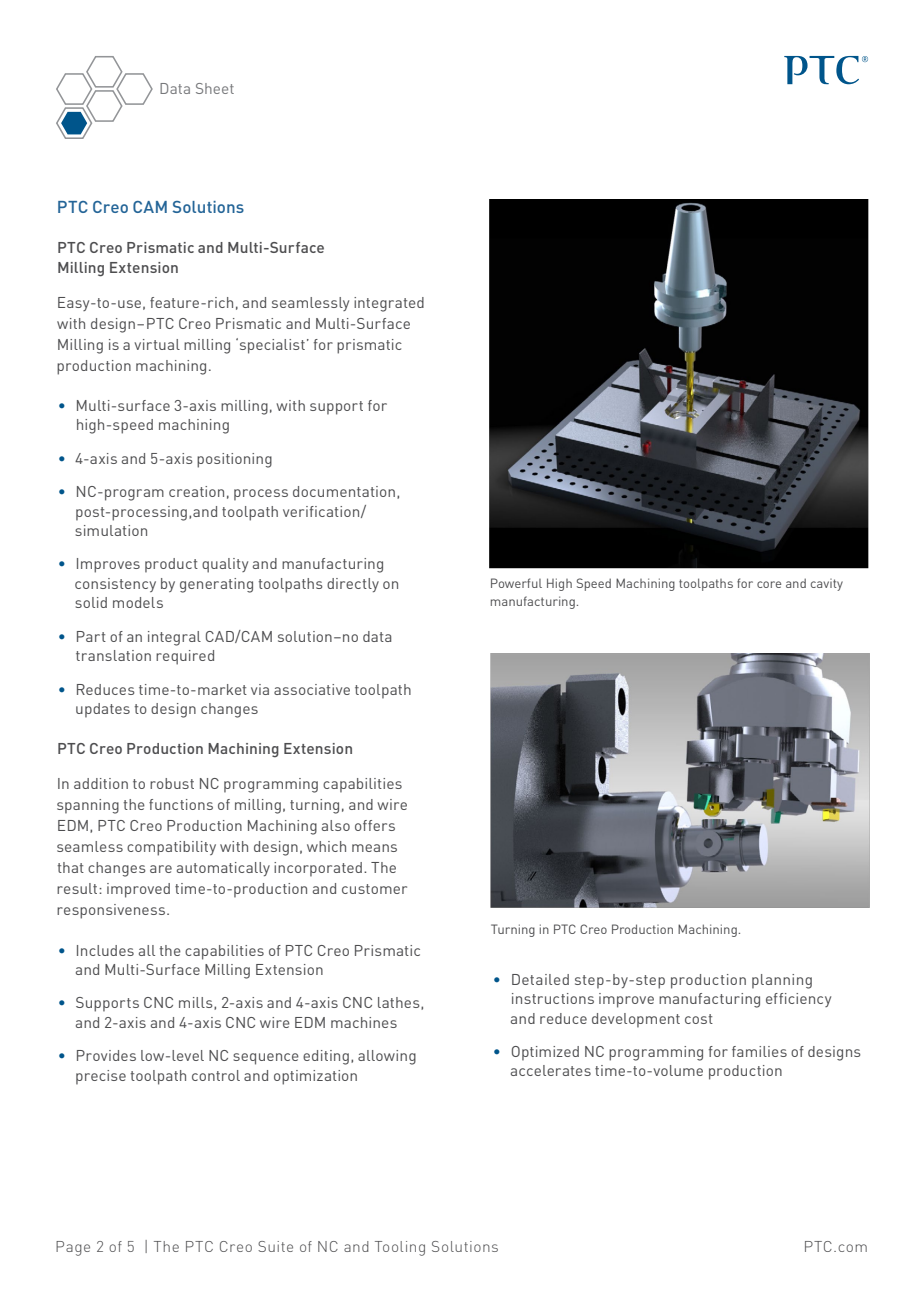  What do you see at coordinates (400, 1248) in the screenshot?
I see `Tooling` at bounding box center [400, 1248].
